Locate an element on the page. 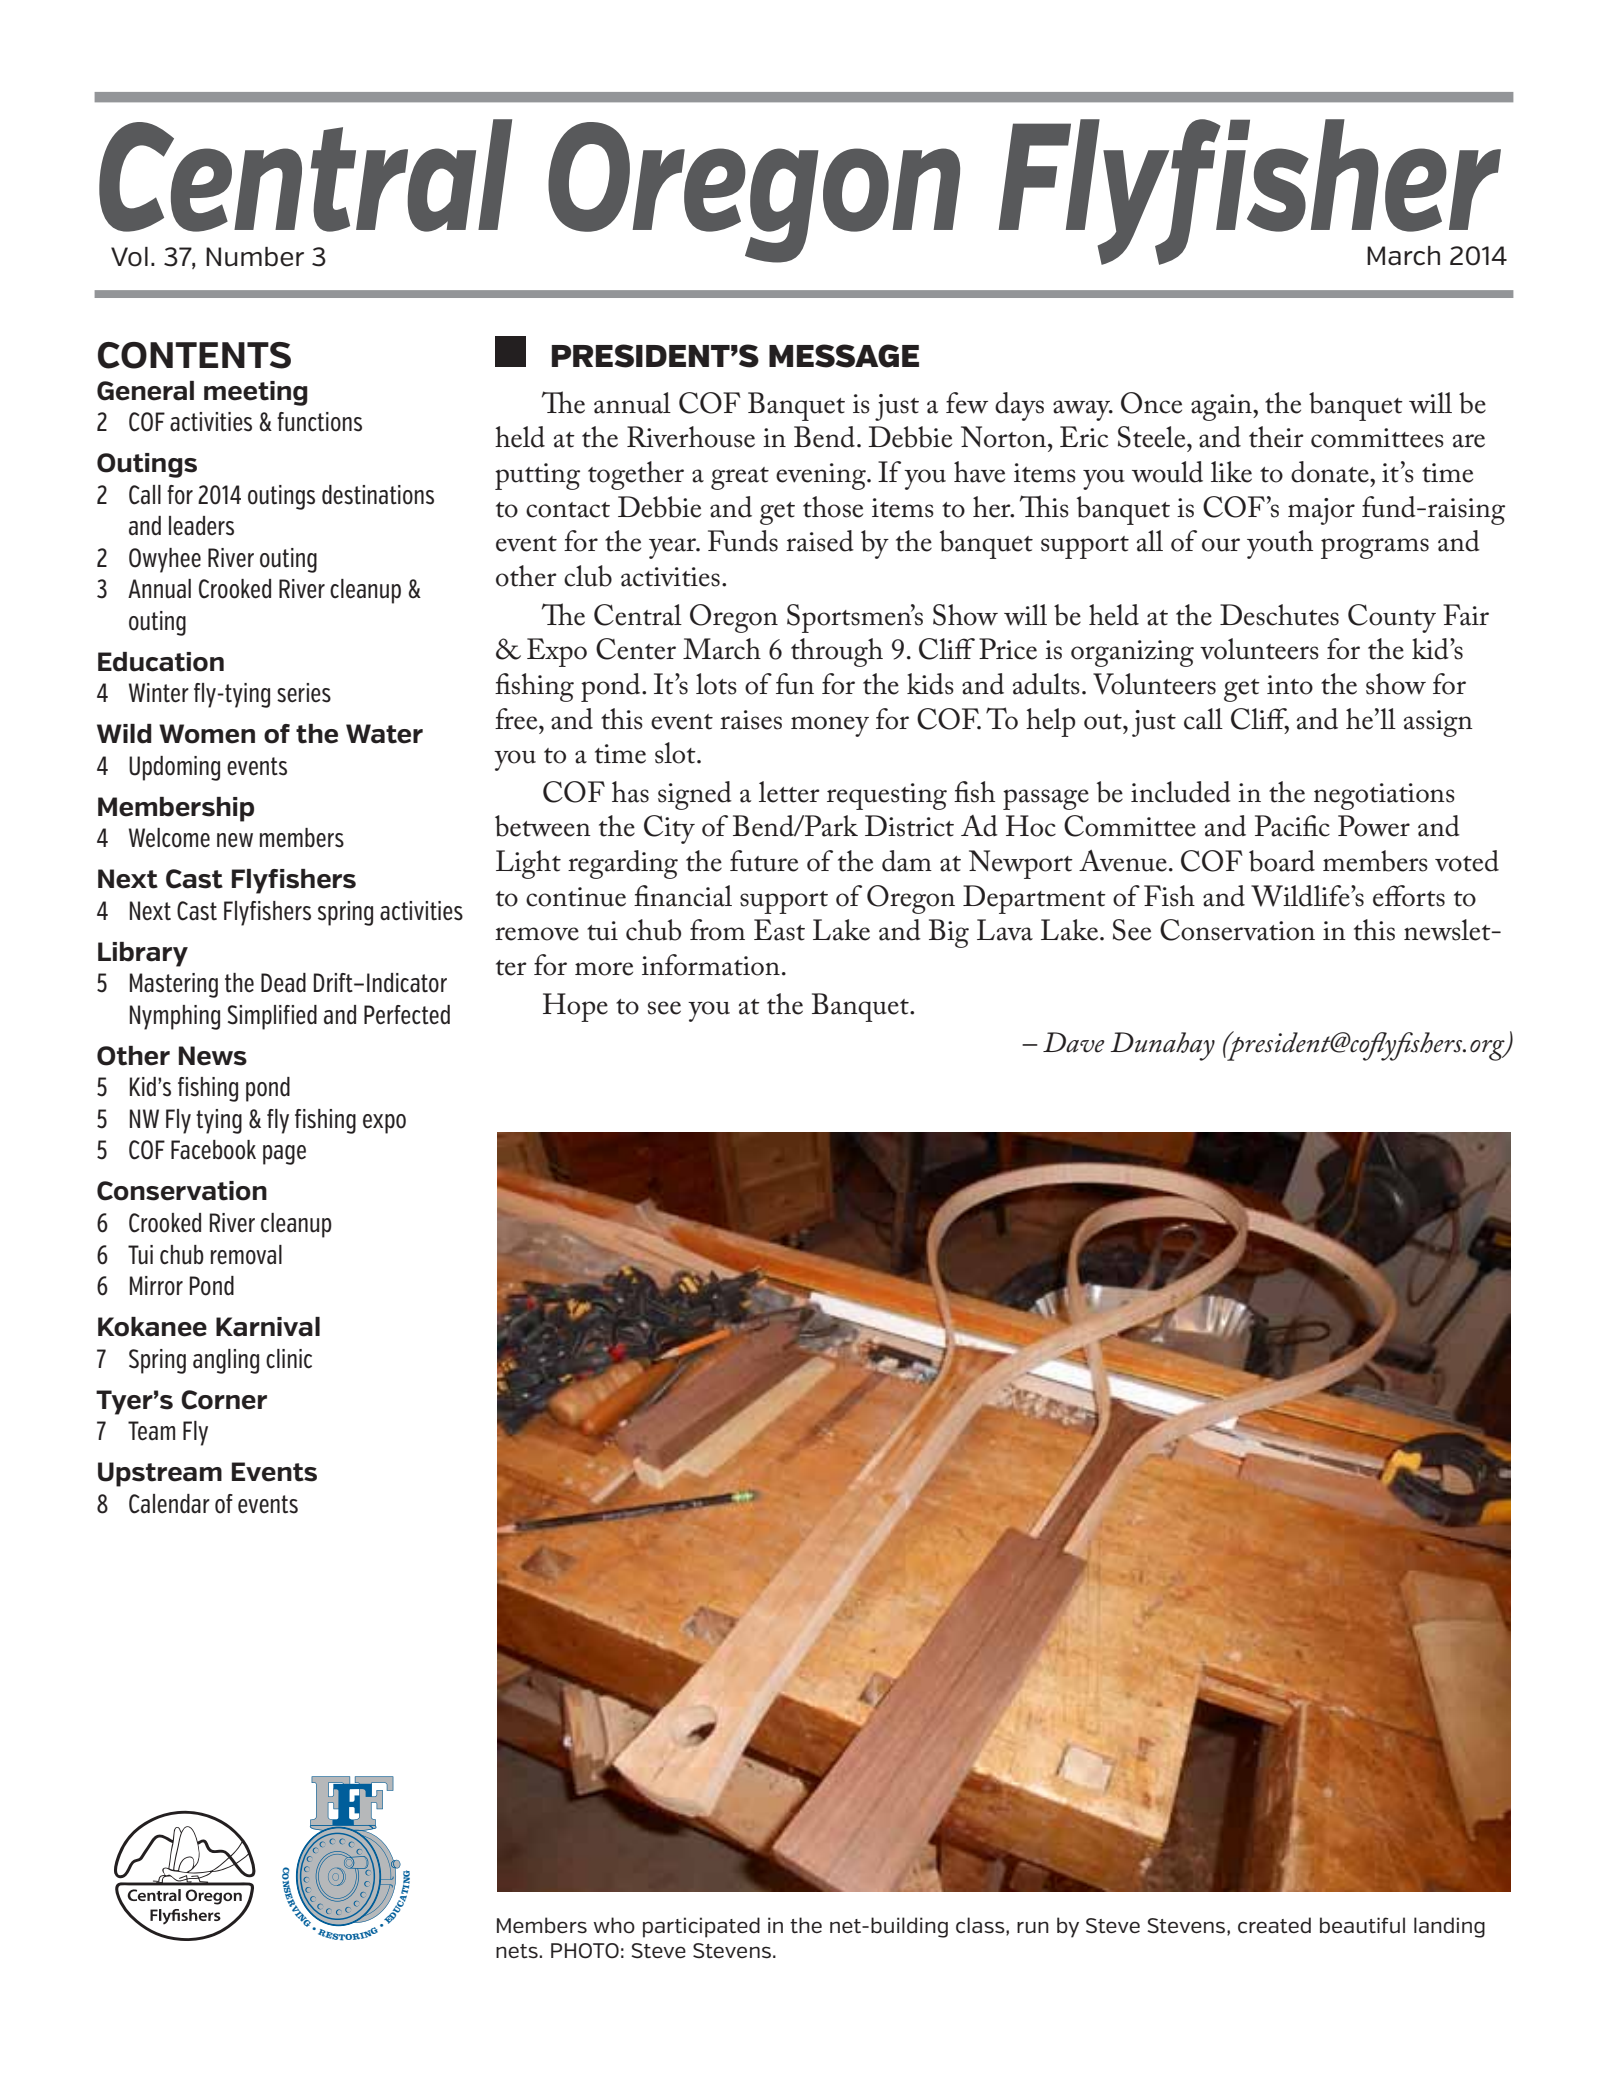 Image resolution: width=1608 pixels, height=2081 pixels. again is located at coordinates (1222, 407).
